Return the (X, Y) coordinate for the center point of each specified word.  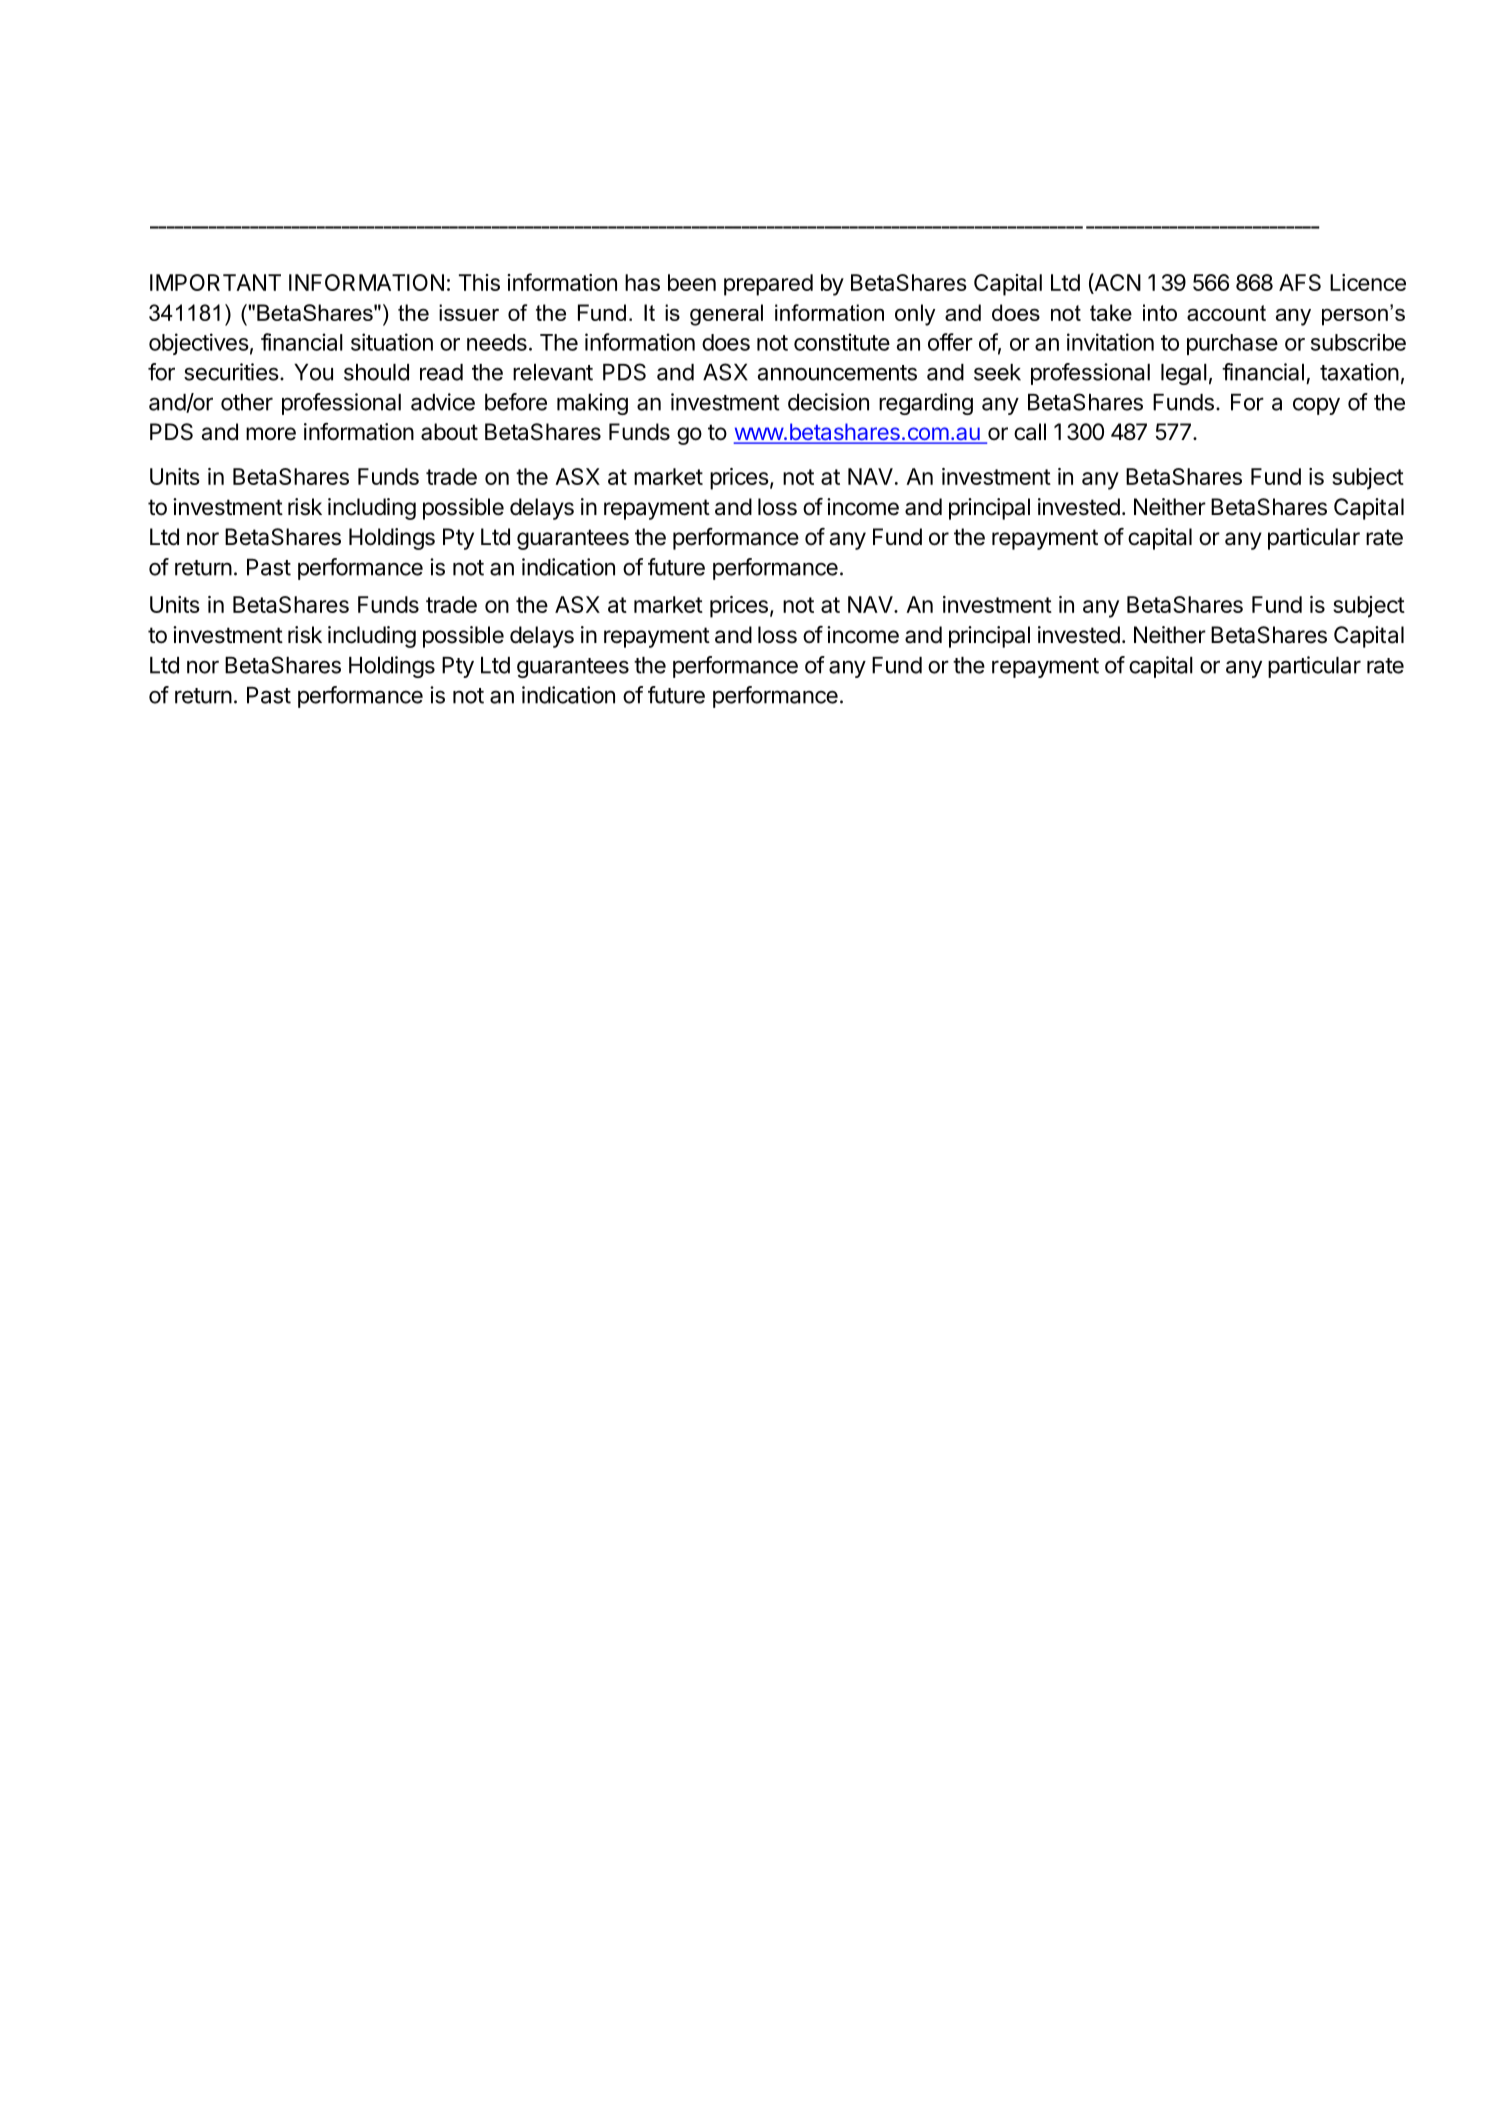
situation (392, 342)
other (247, 402)
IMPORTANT (215, 282)
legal (1184, 374)
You (313, 372)
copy (1316, 406)
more (271, 434)
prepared (768, 285)
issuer (469, 312)
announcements (837, 373)
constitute (842, 342)
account (1226, 313)
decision (828, 402)
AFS (1300, 282)
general (726, 315)
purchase (1232, 344)
